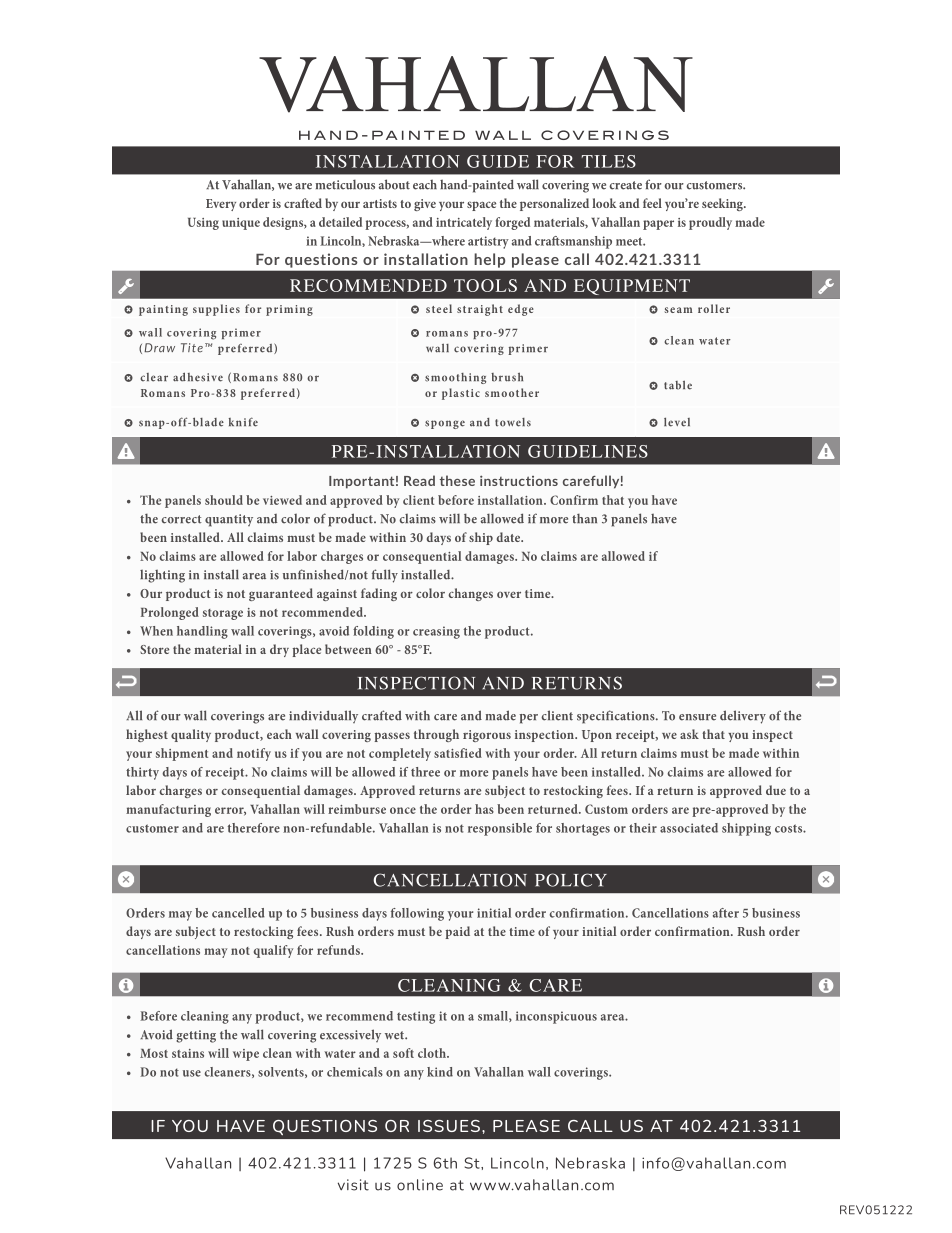 This image has height=1233, width=952. I want to click on dry, so click(279, 650).
